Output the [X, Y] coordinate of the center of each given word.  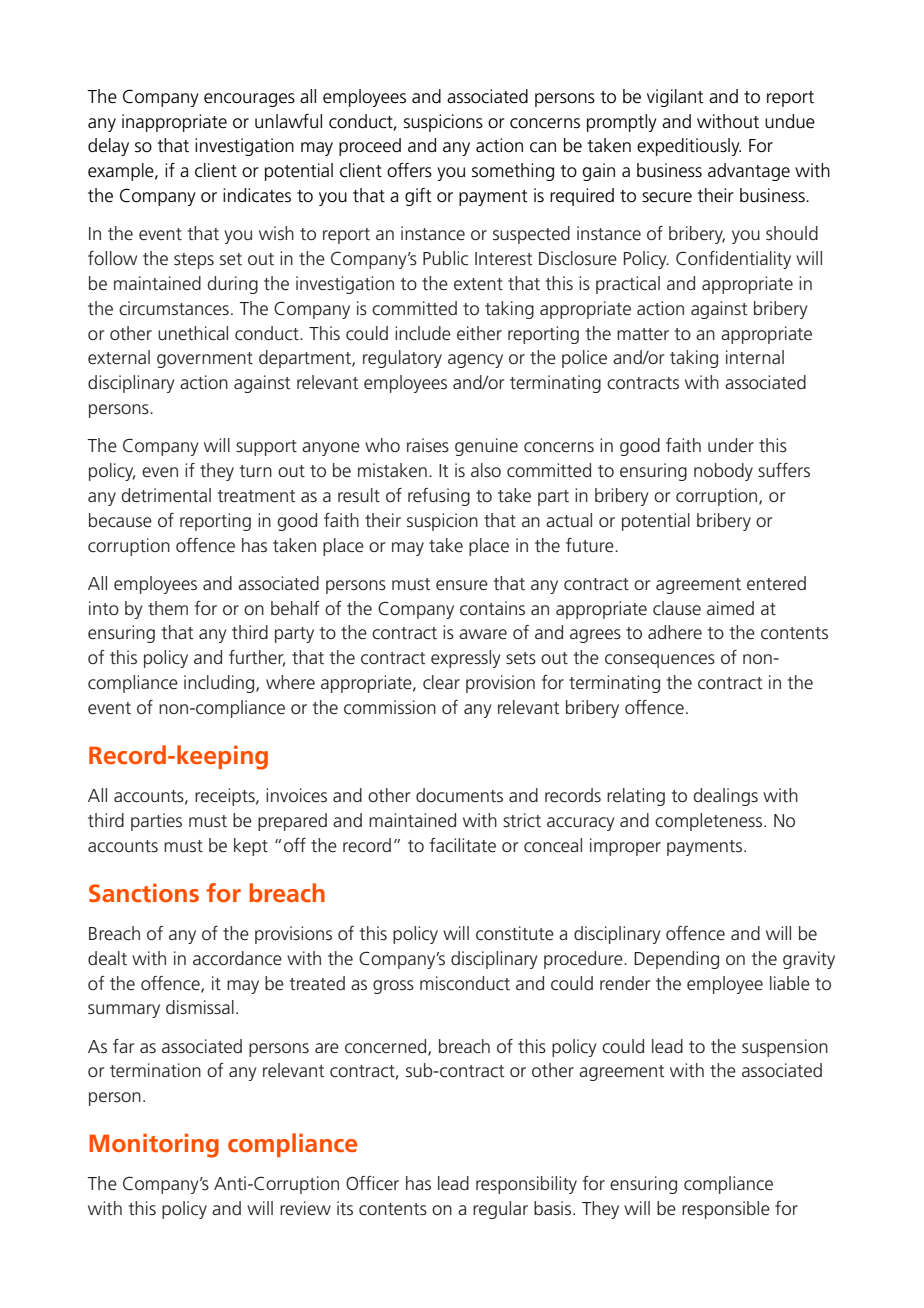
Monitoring [154, 1145]
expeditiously [689, 147]
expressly [466, 659]
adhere [675, 632]
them [168, 608]
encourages [249, 100]
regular [500, 1210]
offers [409, 170]
